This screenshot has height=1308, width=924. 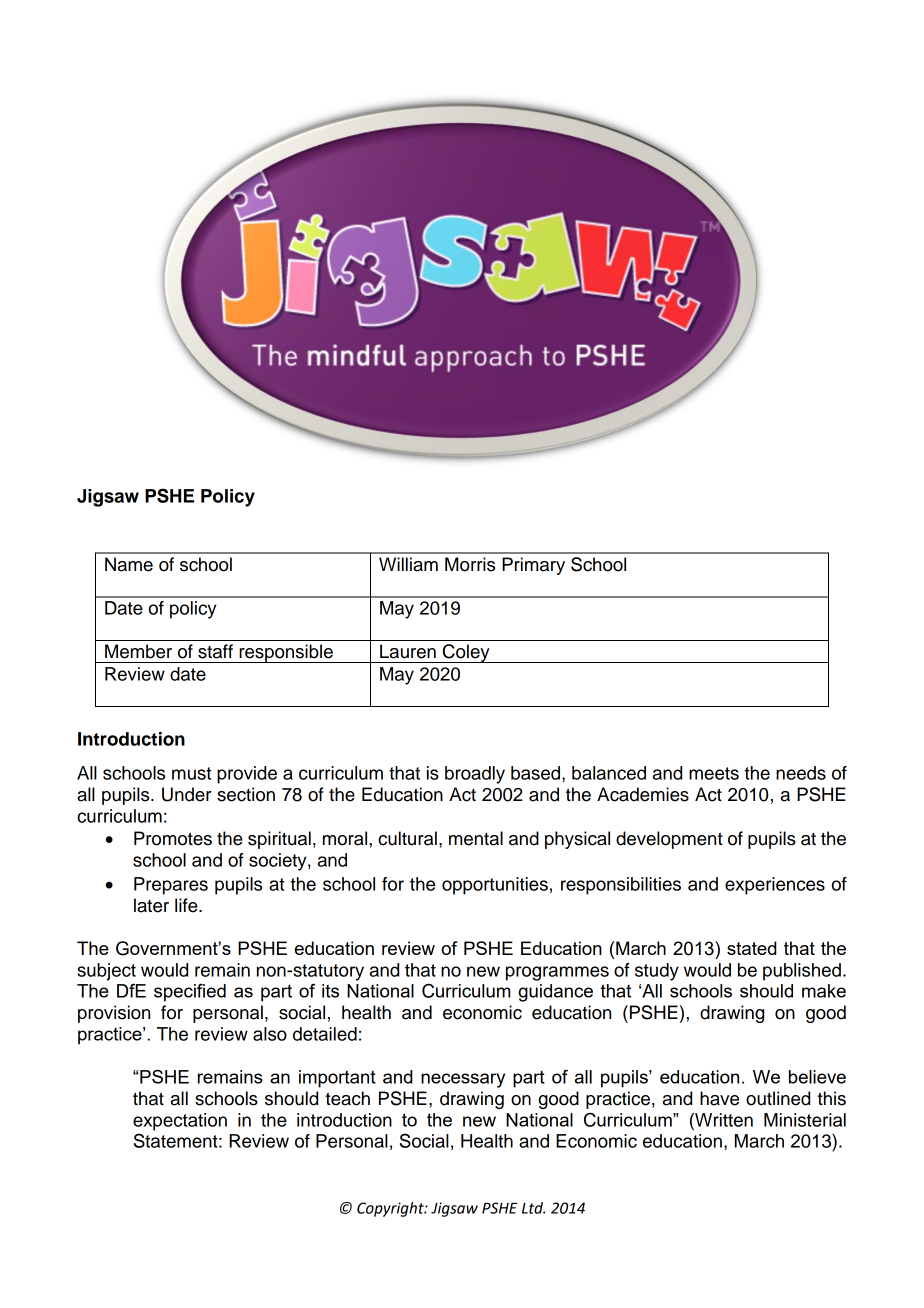 What do you see at coordinates (470, 564) in the screenshot?
I see `Morris` at bounding box center [470, 564].
